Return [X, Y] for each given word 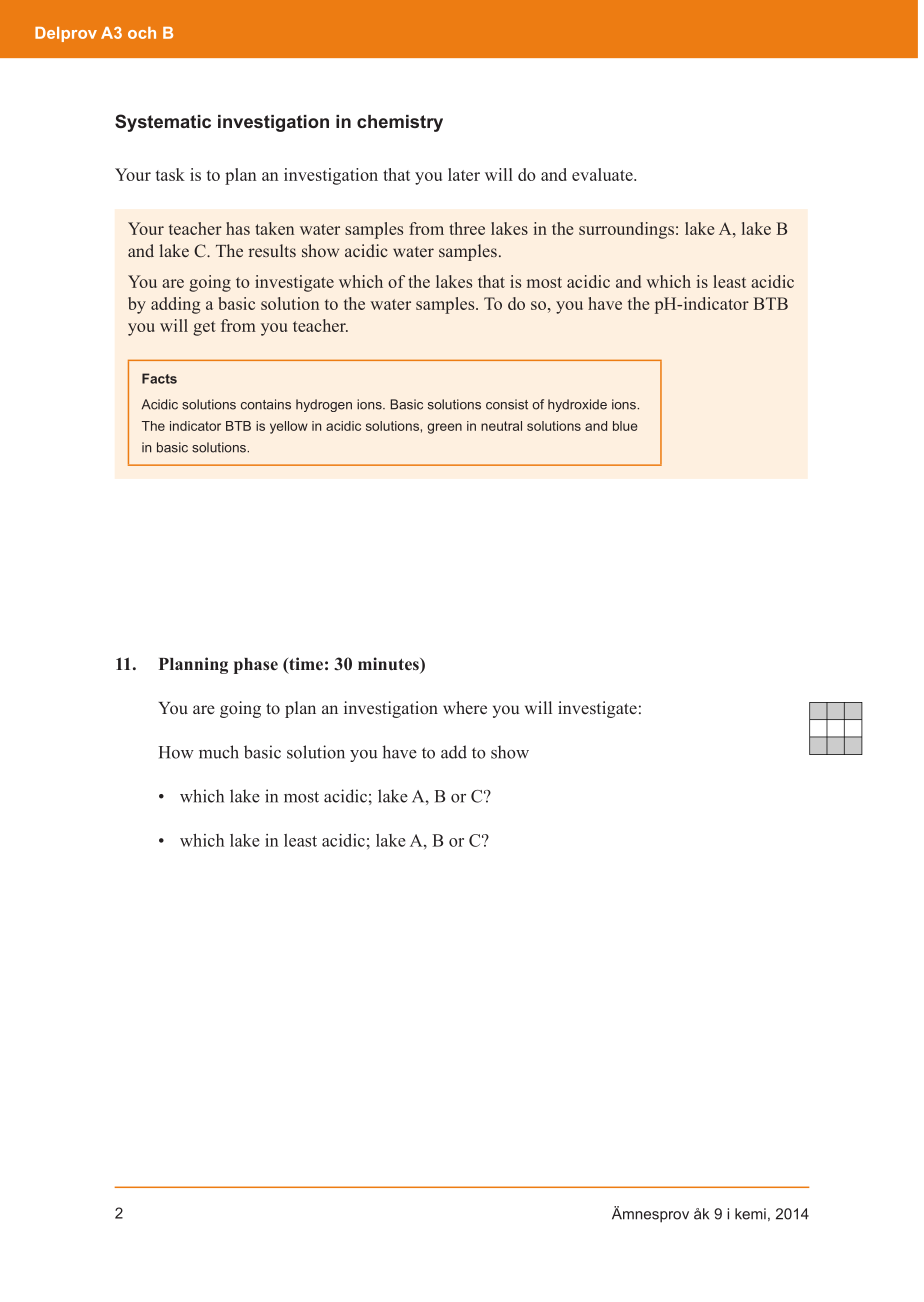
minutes [389, 665]
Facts [159, 378]
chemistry [400, 123]
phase [256, 666]
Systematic [163, 123]
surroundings [626, 230]
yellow [289, 427]
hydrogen [324, 405]
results [272, 250]
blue [625, 426]
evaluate [603, 174]
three [467, 228]
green [444, 428]
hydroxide [577, 405]
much [219, 752]
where [465, 707]
